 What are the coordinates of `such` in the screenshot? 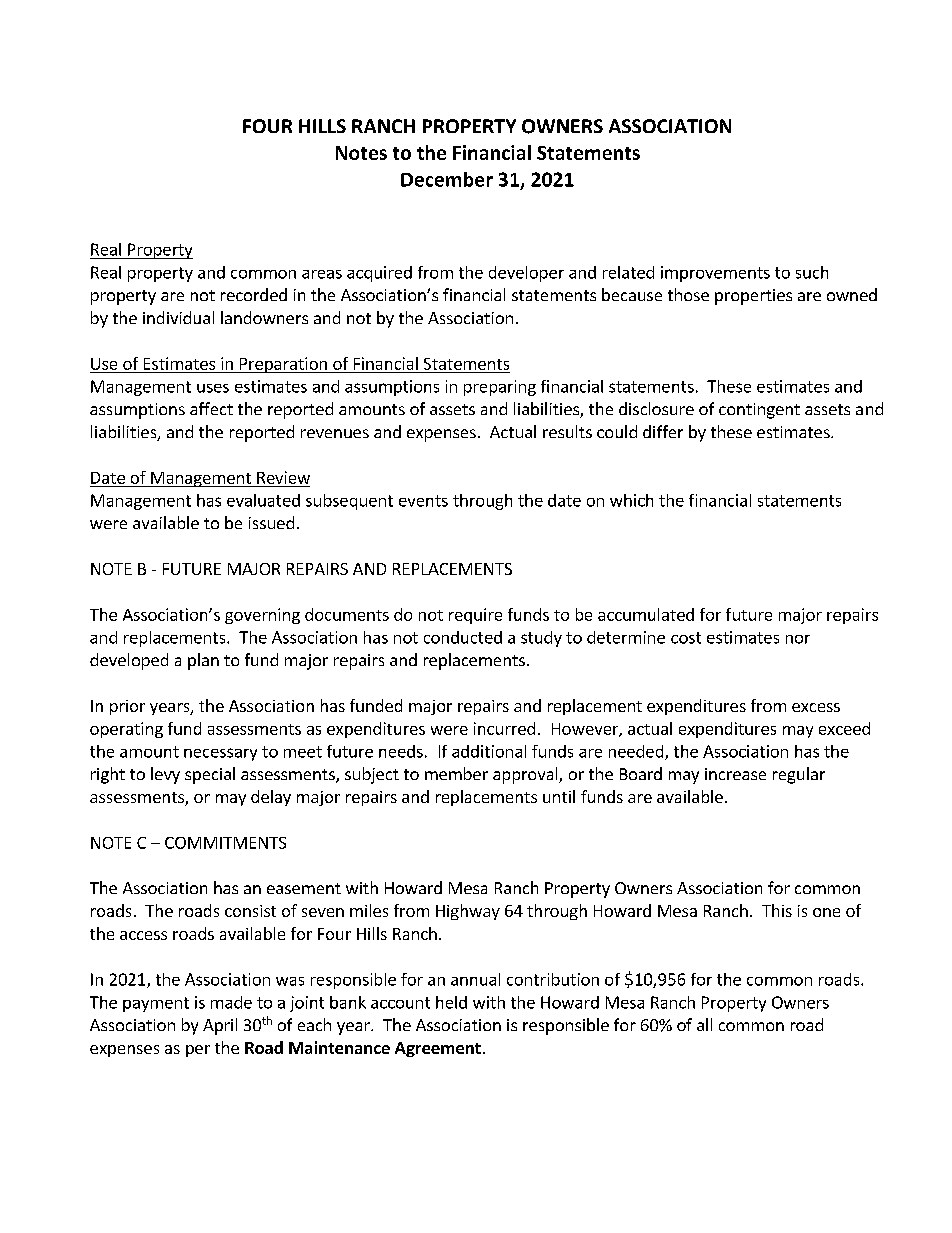 It's located at (812, 272).
